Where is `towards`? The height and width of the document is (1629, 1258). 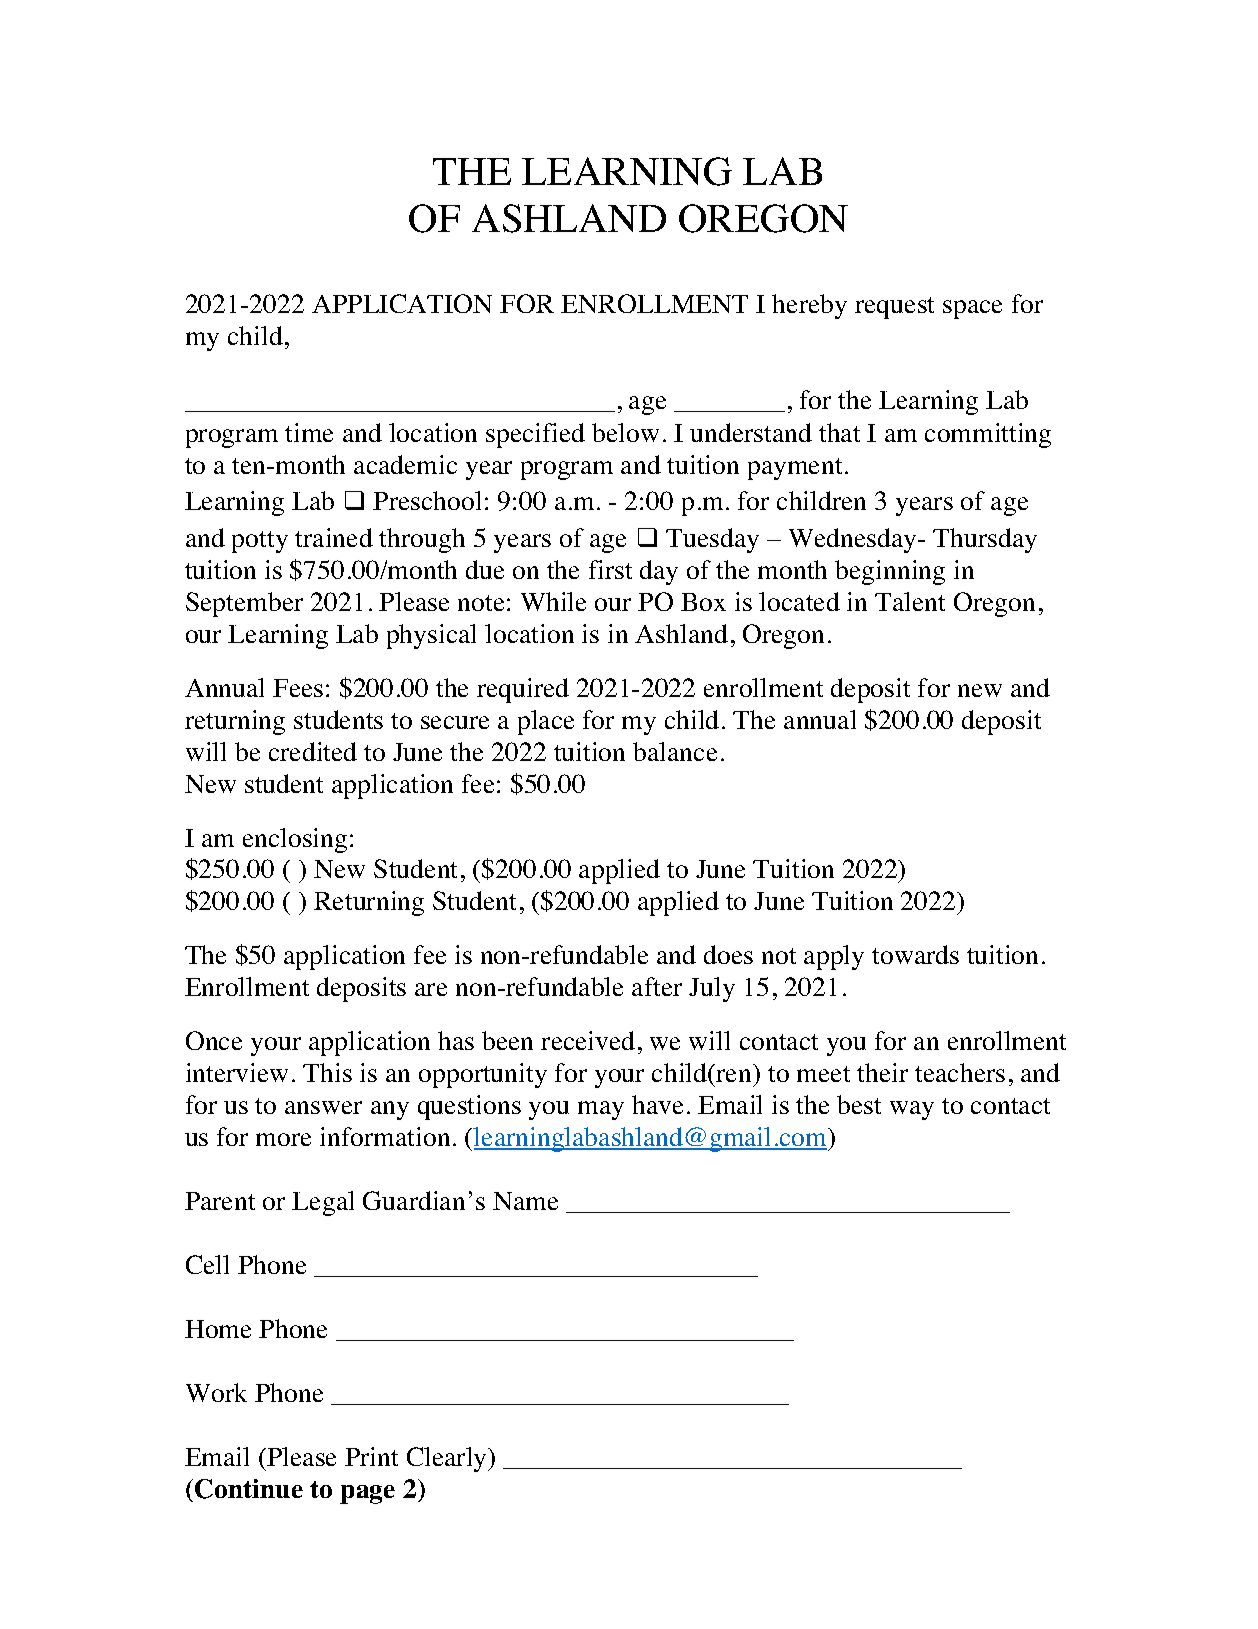
towards is located at coordinates (915, 954).
